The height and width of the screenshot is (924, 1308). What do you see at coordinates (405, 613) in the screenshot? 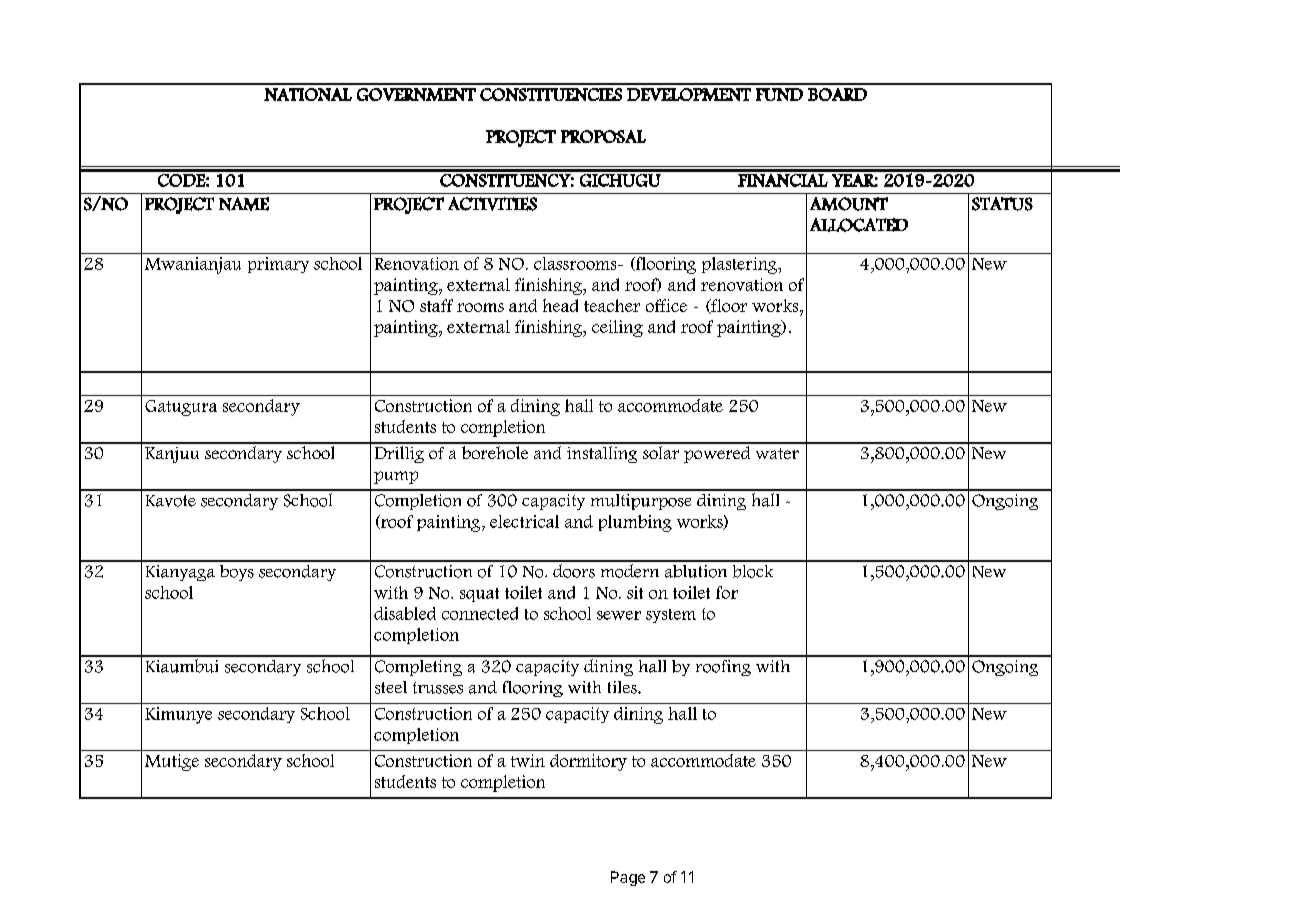
I see `disabled` at bounding box center [405, 613].
